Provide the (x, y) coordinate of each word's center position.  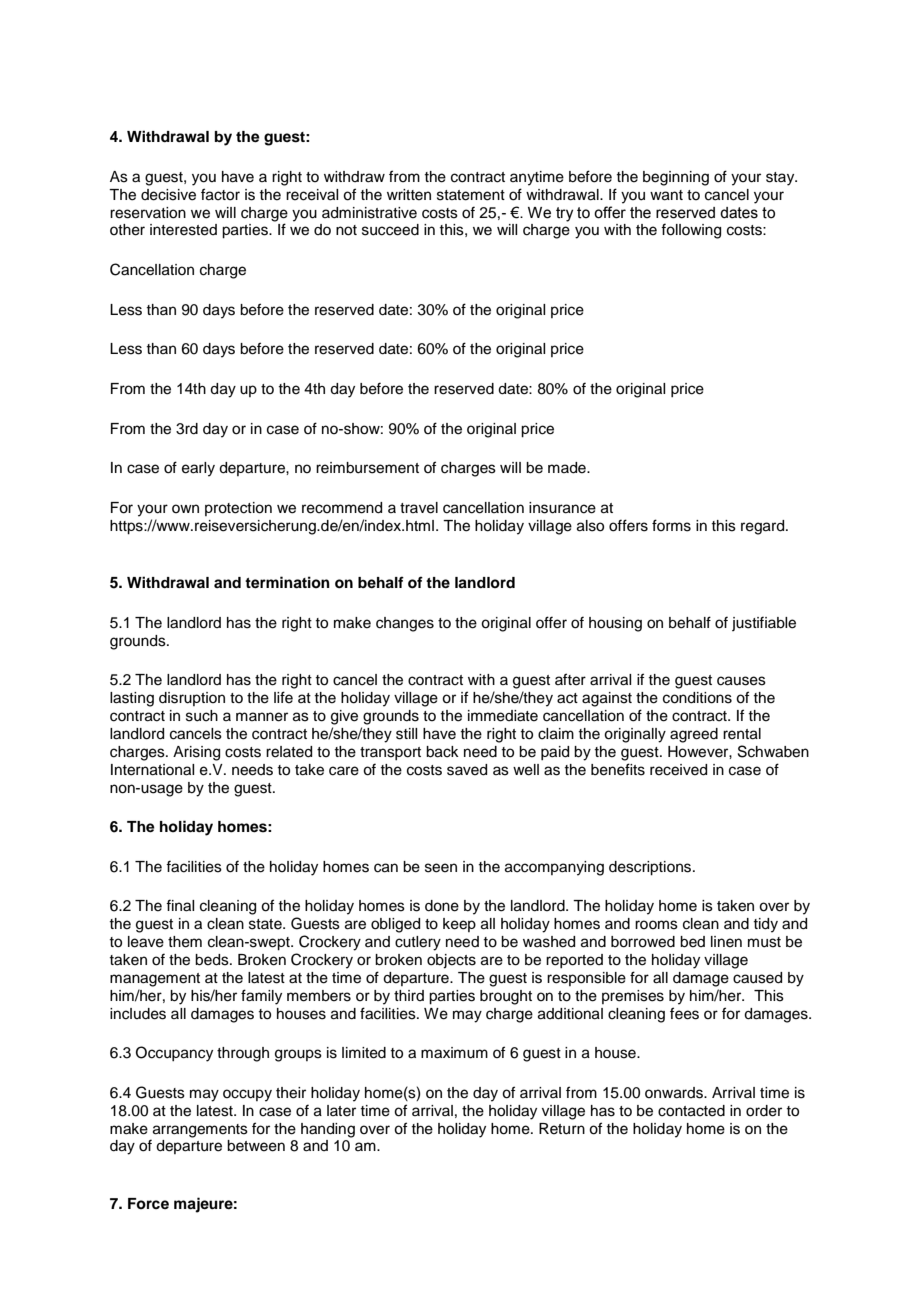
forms (671, 525)
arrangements (199, 1132)
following (691, 231)
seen (441, 868)
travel (419, 508)
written (409, 195)
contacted (691, 1111)
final (180, 905)
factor (220, 194)
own (185, 508)
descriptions (651, 868)
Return (562, 1129)
